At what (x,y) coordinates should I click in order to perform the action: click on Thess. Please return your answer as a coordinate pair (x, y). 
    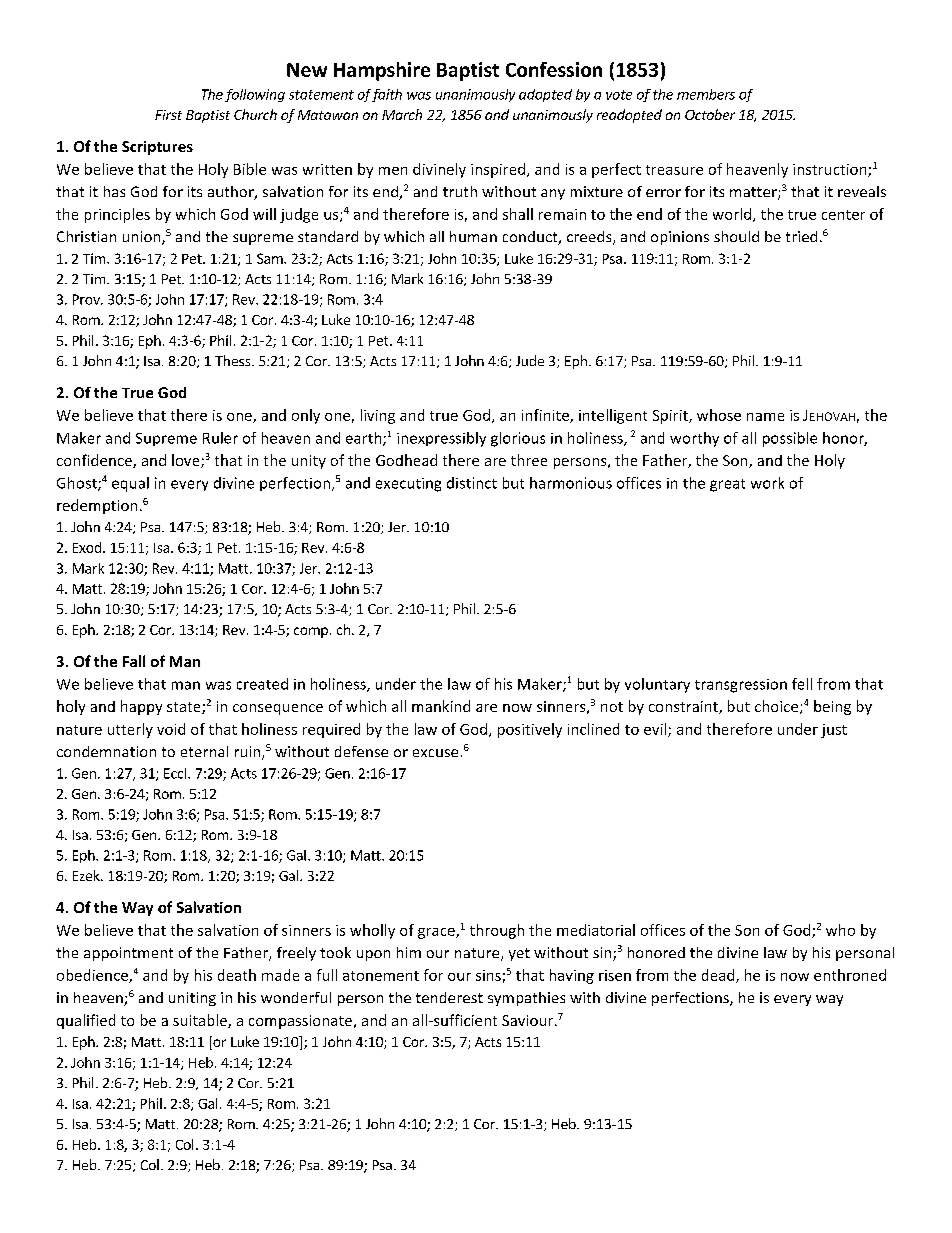
    Looking at the image, I should click on (234, 360).
